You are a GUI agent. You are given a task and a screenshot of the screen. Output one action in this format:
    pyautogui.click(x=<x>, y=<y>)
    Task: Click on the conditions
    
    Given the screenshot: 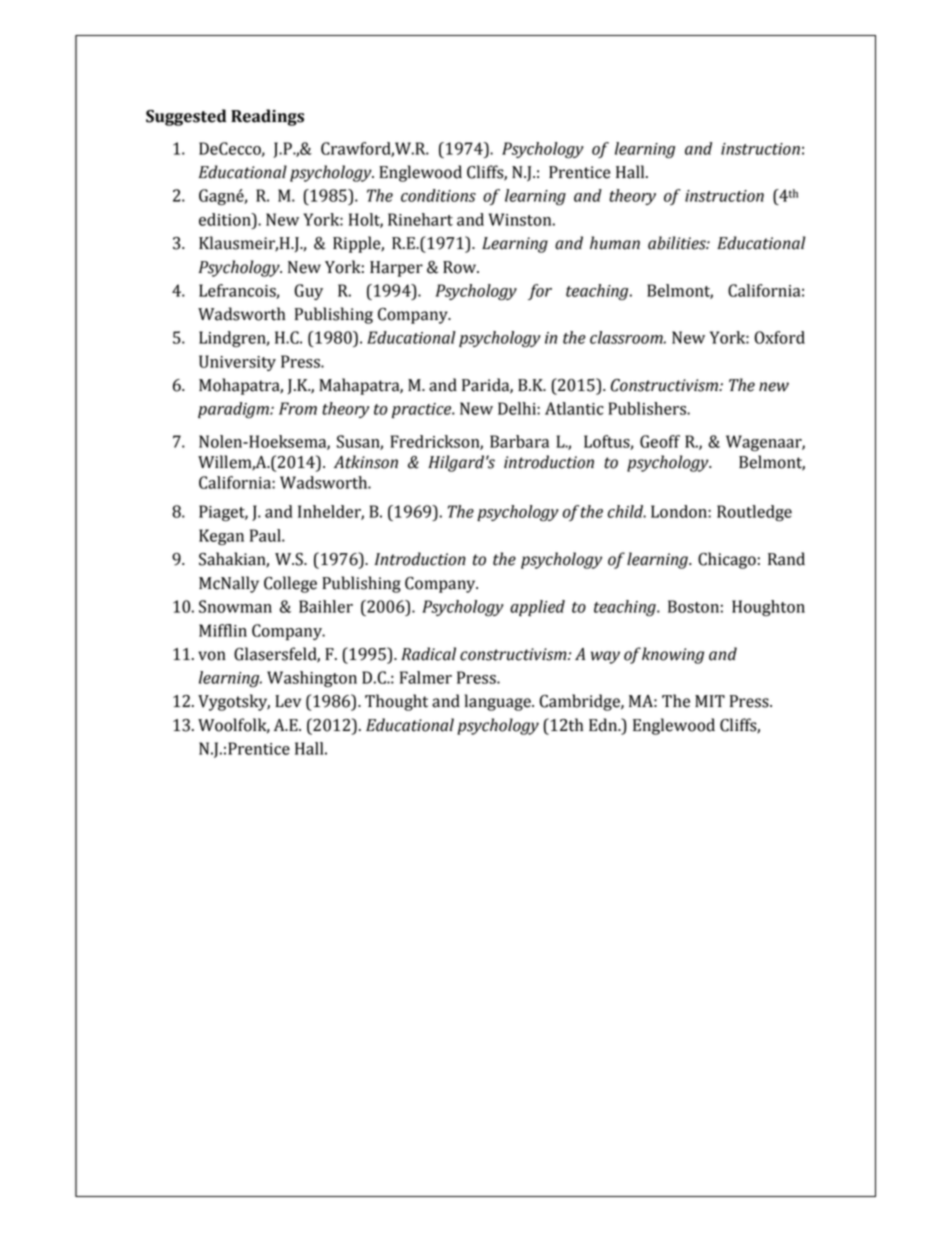 What is the action you would take?
    pyautogui.click(x=438, y=195)
